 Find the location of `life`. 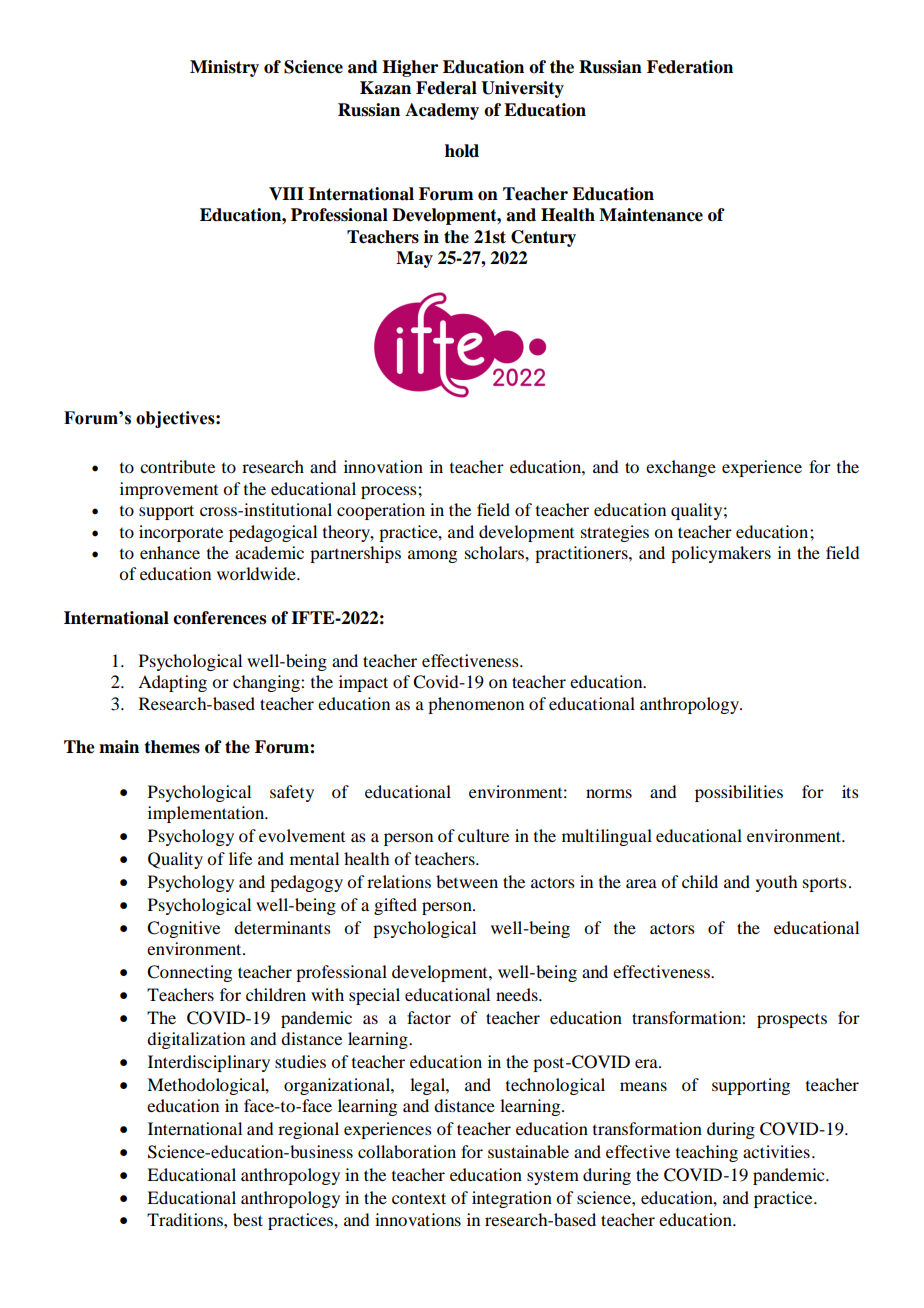

life is located at coordinates (240, 858).
